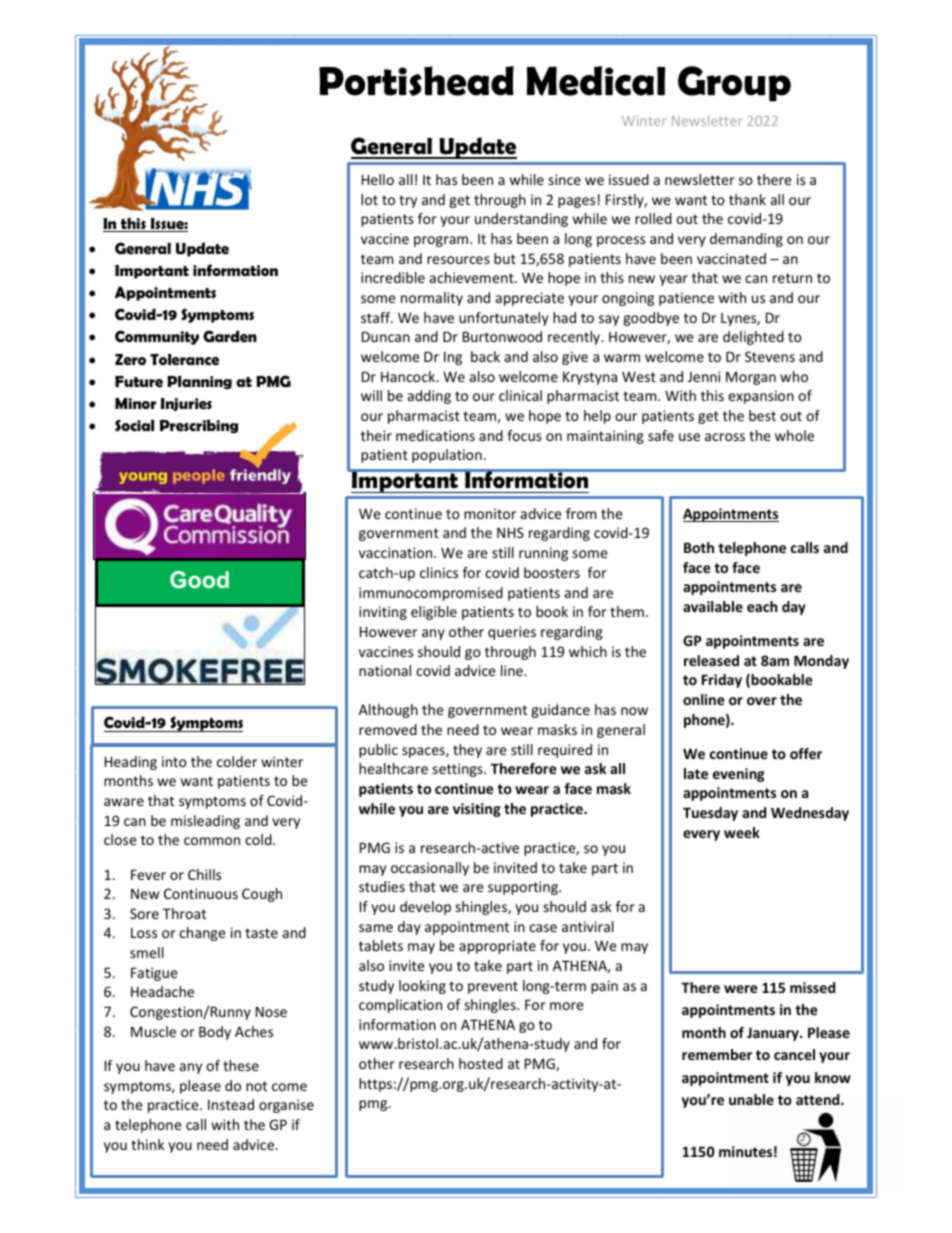 Image resolution: width=952 pixels, height=1233 pixels. What do you see at coordinates (231, 1104) in the image?
I see `Instead` at bounding box center [231, 1104].
